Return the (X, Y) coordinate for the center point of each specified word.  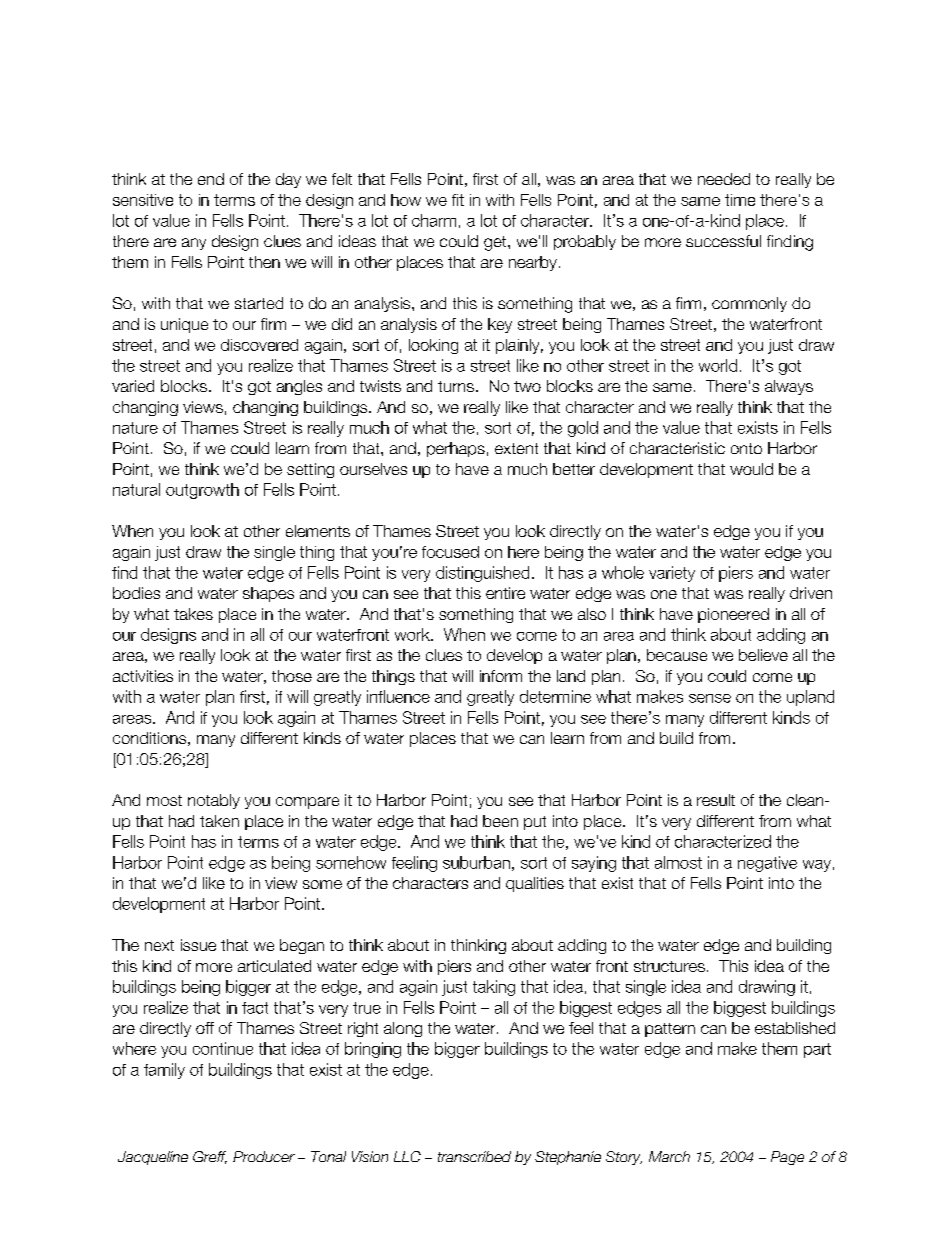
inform (501, 676)
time (740, 200)
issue (198, 945)
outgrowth (202, 491)
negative (767, 864)
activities (143, 676)
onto (746, 448)
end (211, 179)
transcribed (474, 1156)
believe (763, 655)
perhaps (456, 449)
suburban (476, 862)
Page (787, 1158)
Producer (264, 1156)
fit (458, 200)
